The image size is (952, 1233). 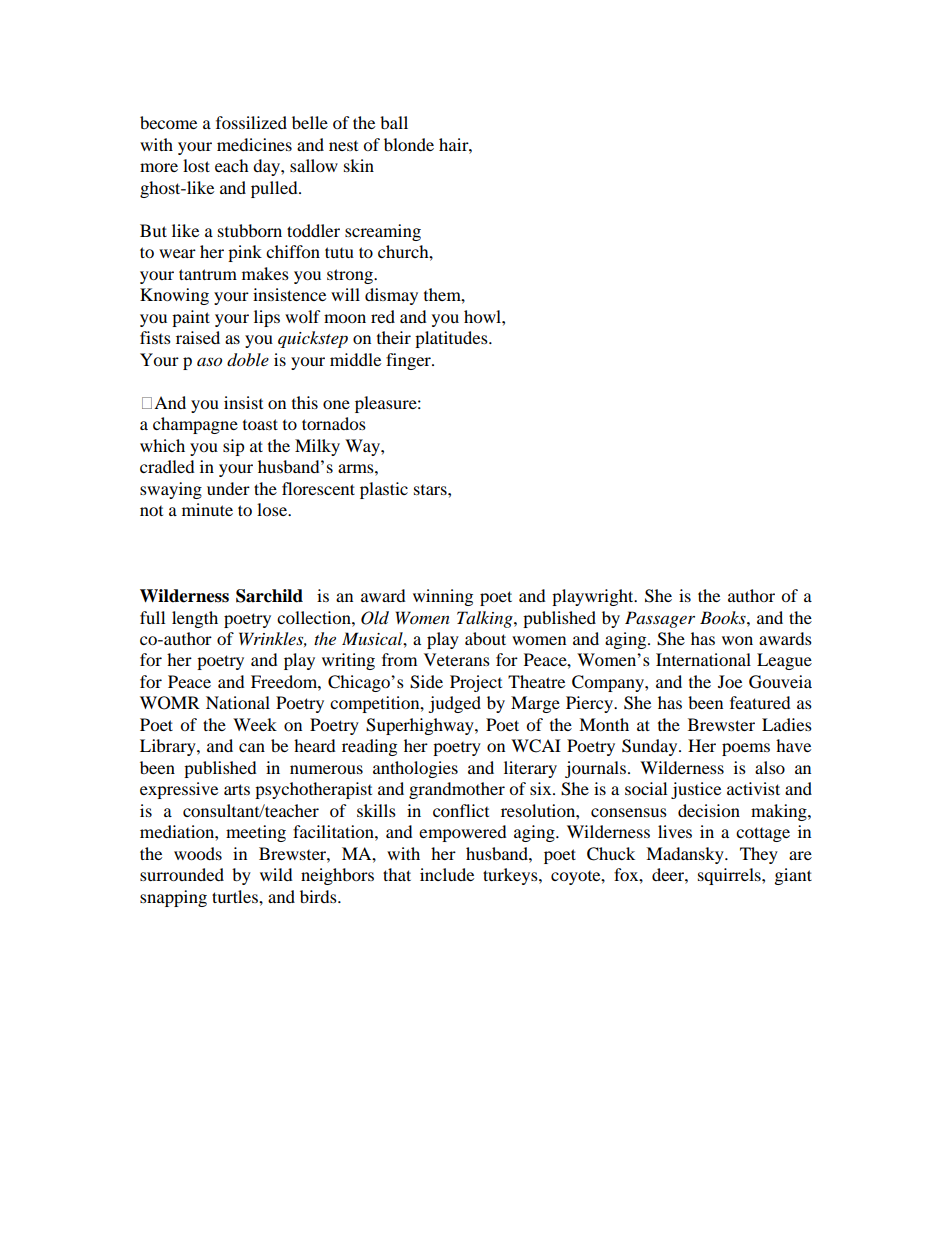 I want to click on include, so click(x=447, y=874).
